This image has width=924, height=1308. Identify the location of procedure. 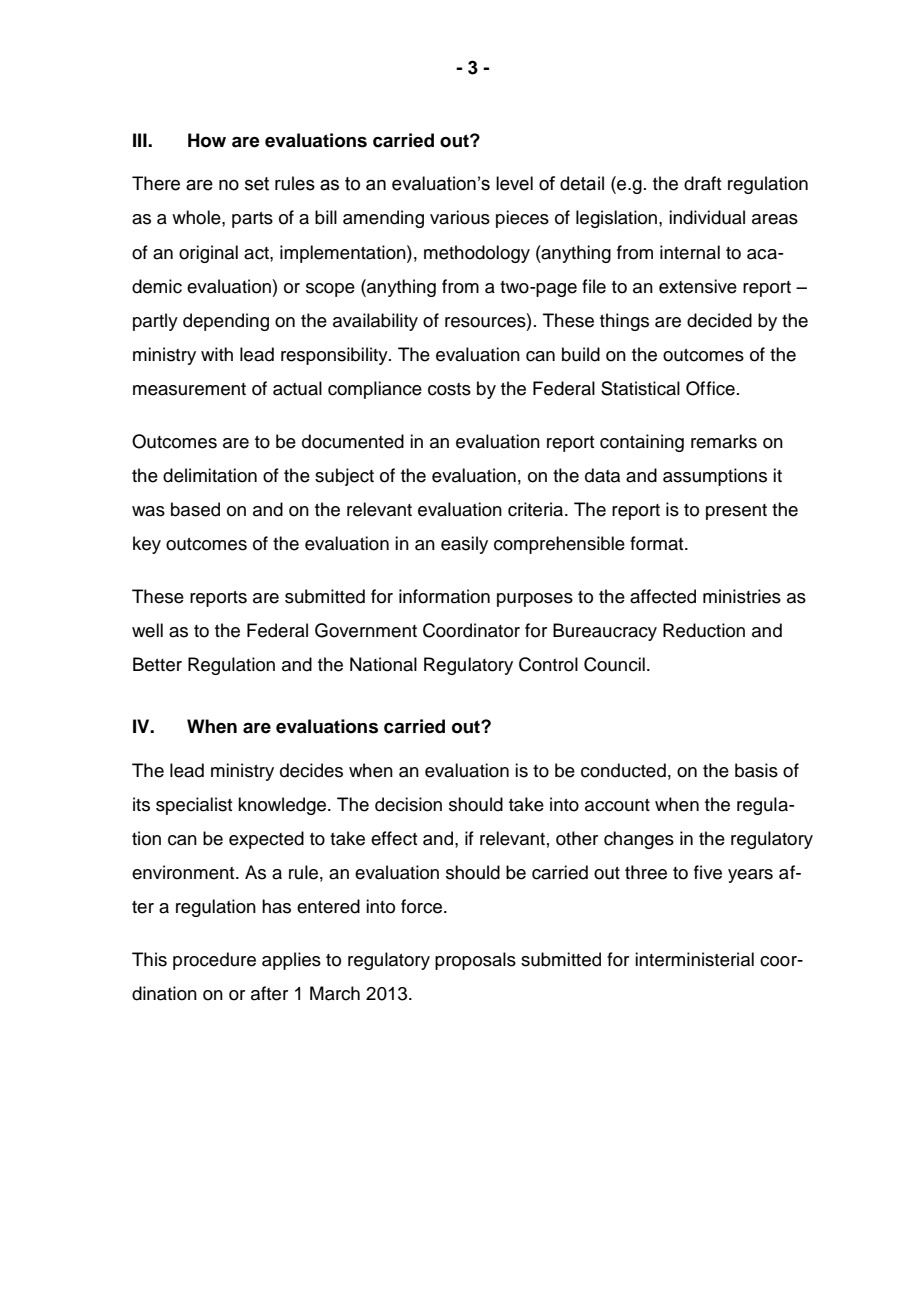
(214, 961).
